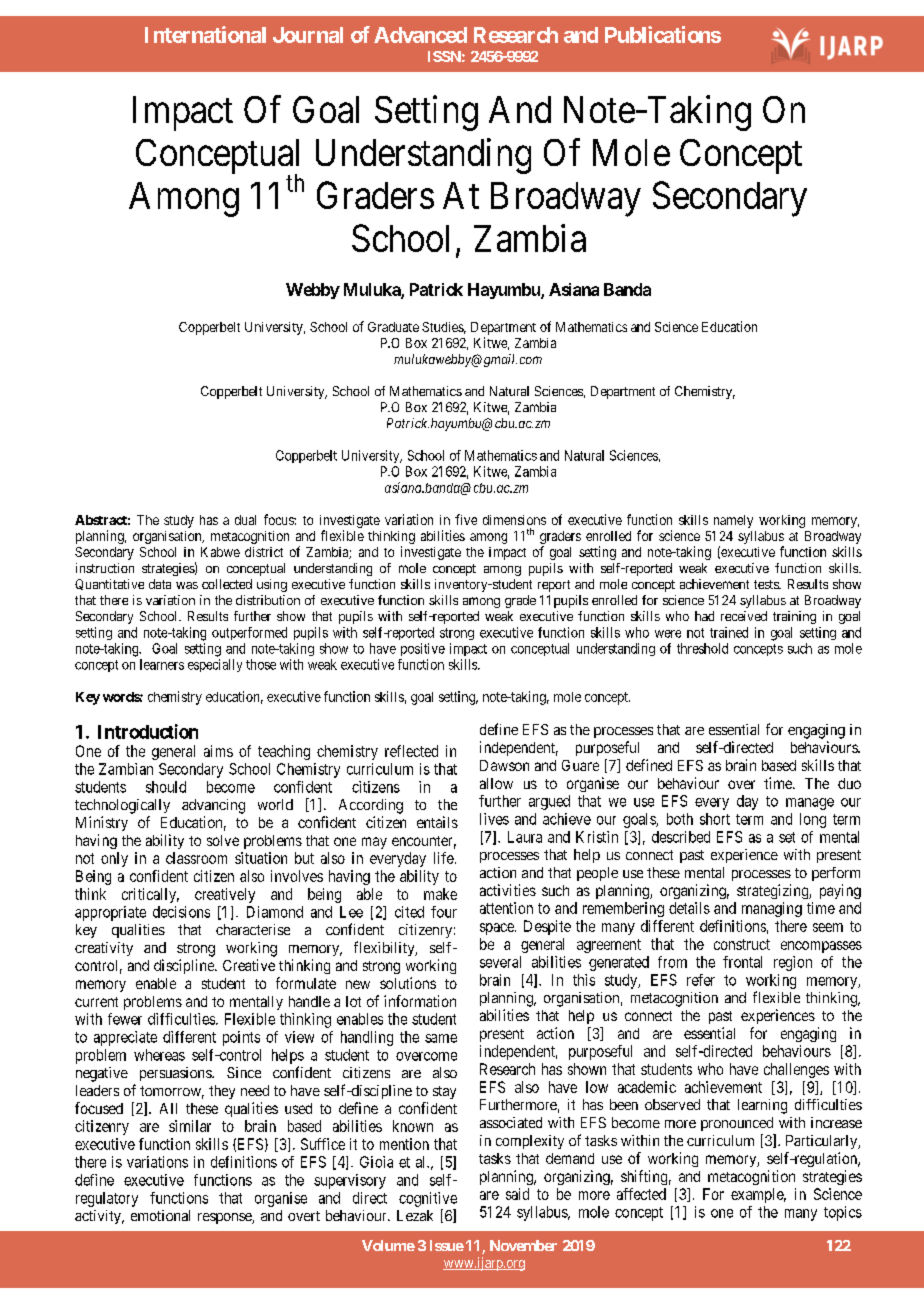 This screenshot has height=1308, width=924. What do you see at coordinates (428, 1199) in the screenshot?
I see `cognitive` at bounding box center [428, 1199].
